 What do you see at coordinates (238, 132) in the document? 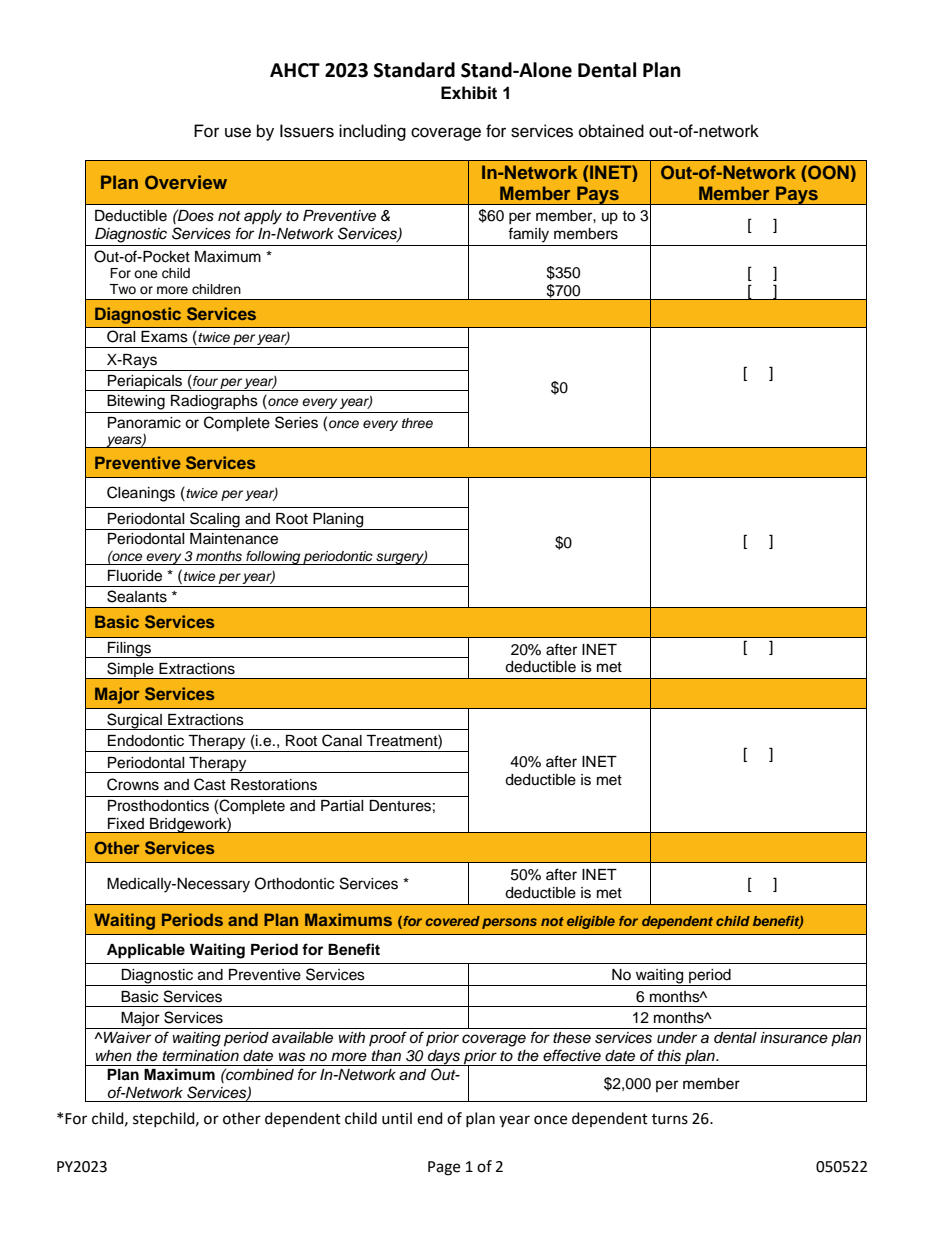
I see `use` at bounding box center [238, 132].
